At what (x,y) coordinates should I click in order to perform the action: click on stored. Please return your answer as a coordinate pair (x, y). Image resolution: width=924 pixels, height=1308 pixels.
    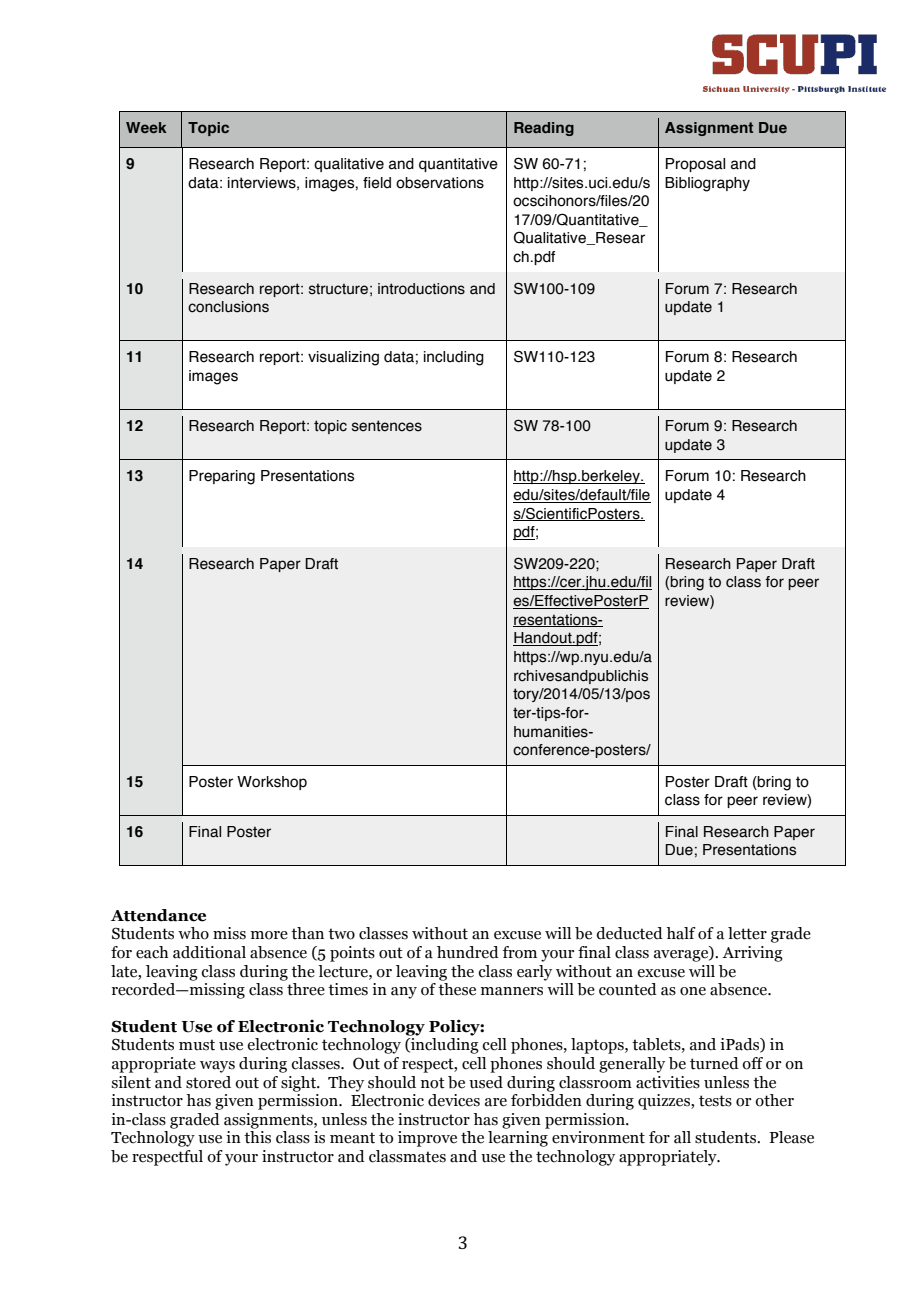
    Looking at the image, I should click on (208, 1082).
